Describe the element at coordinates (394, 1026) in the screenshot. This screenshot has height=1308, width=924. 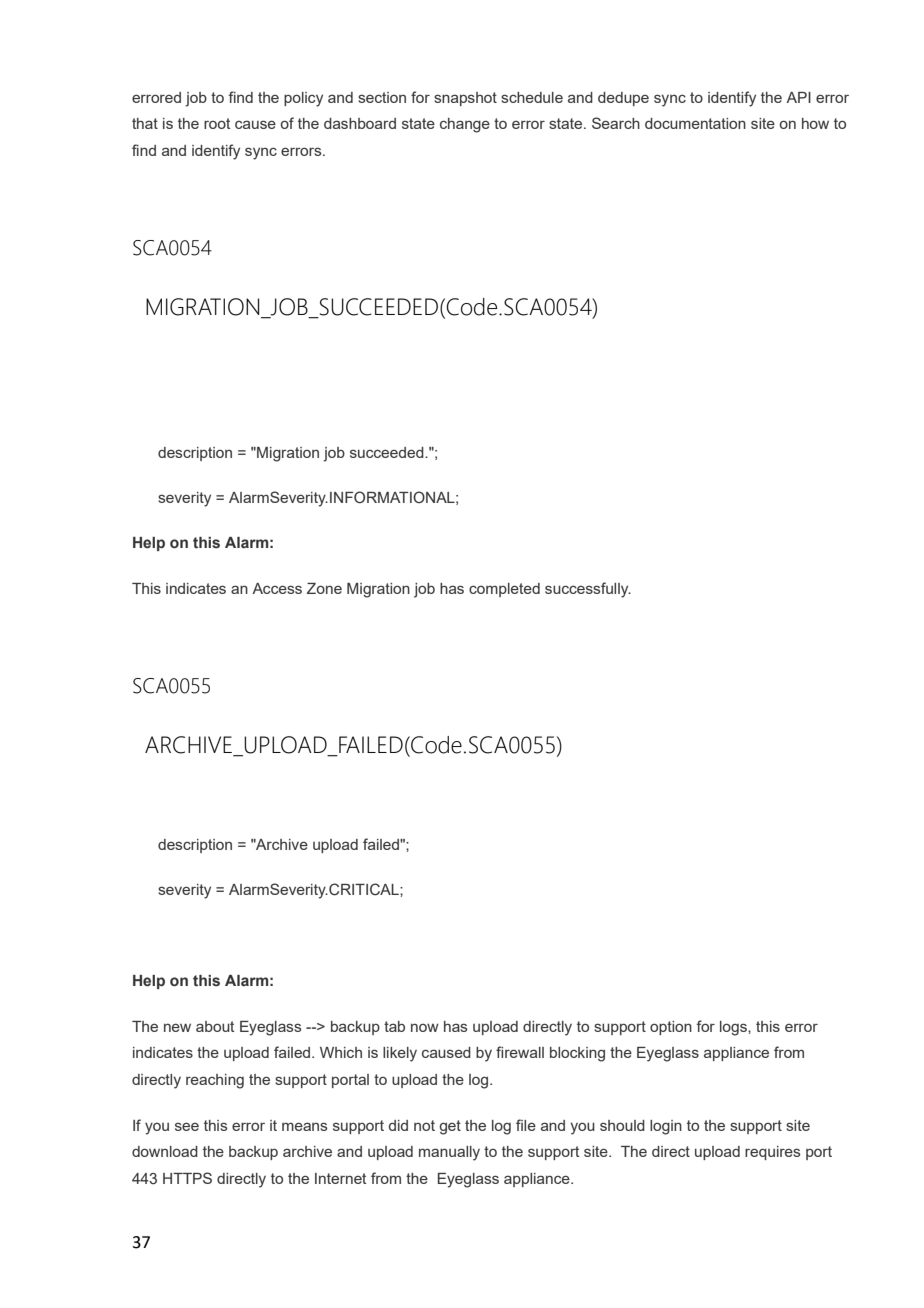
I see `tab` at that location.
